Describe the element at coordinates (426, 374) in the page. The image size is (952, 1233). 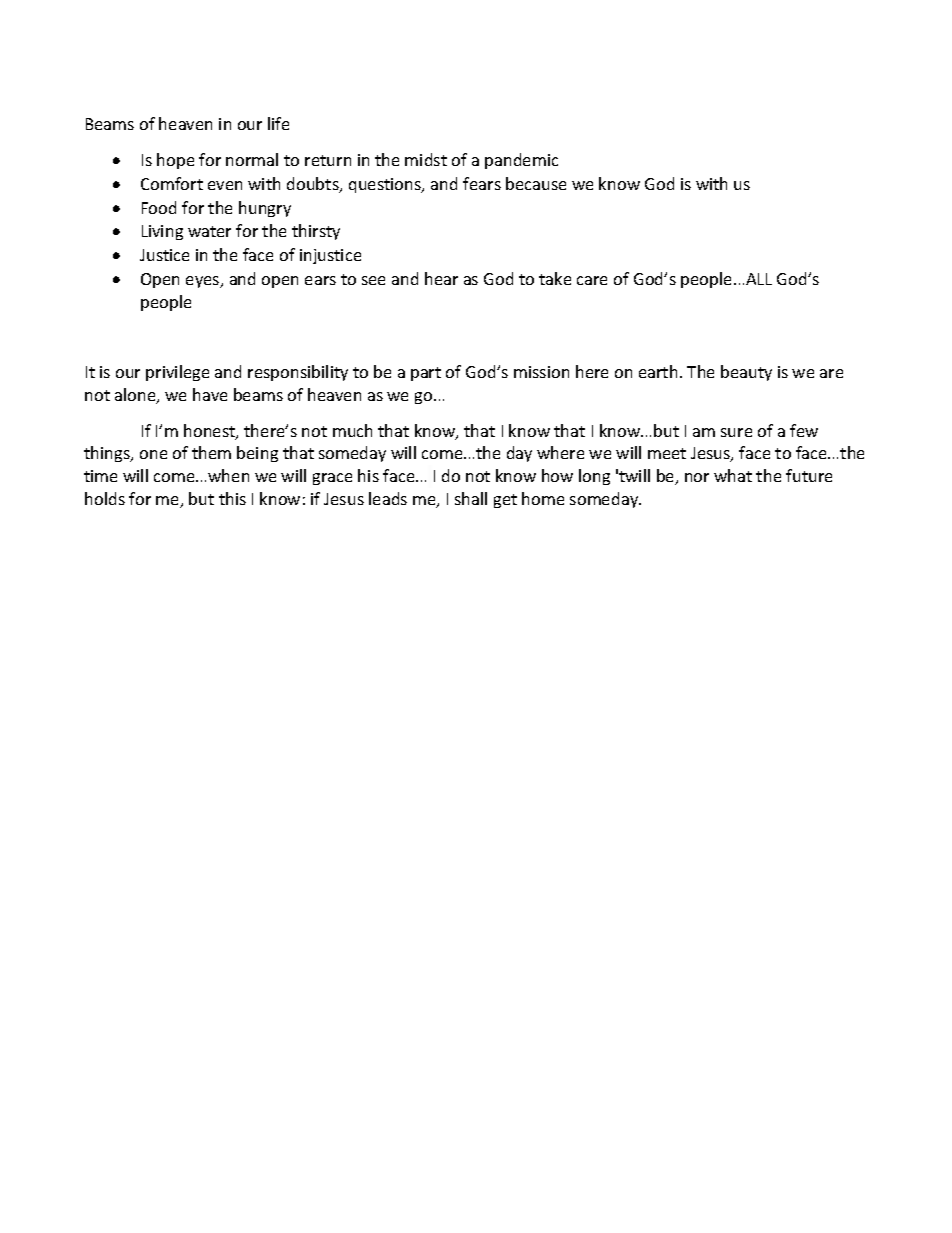
I see `part` at that location.
